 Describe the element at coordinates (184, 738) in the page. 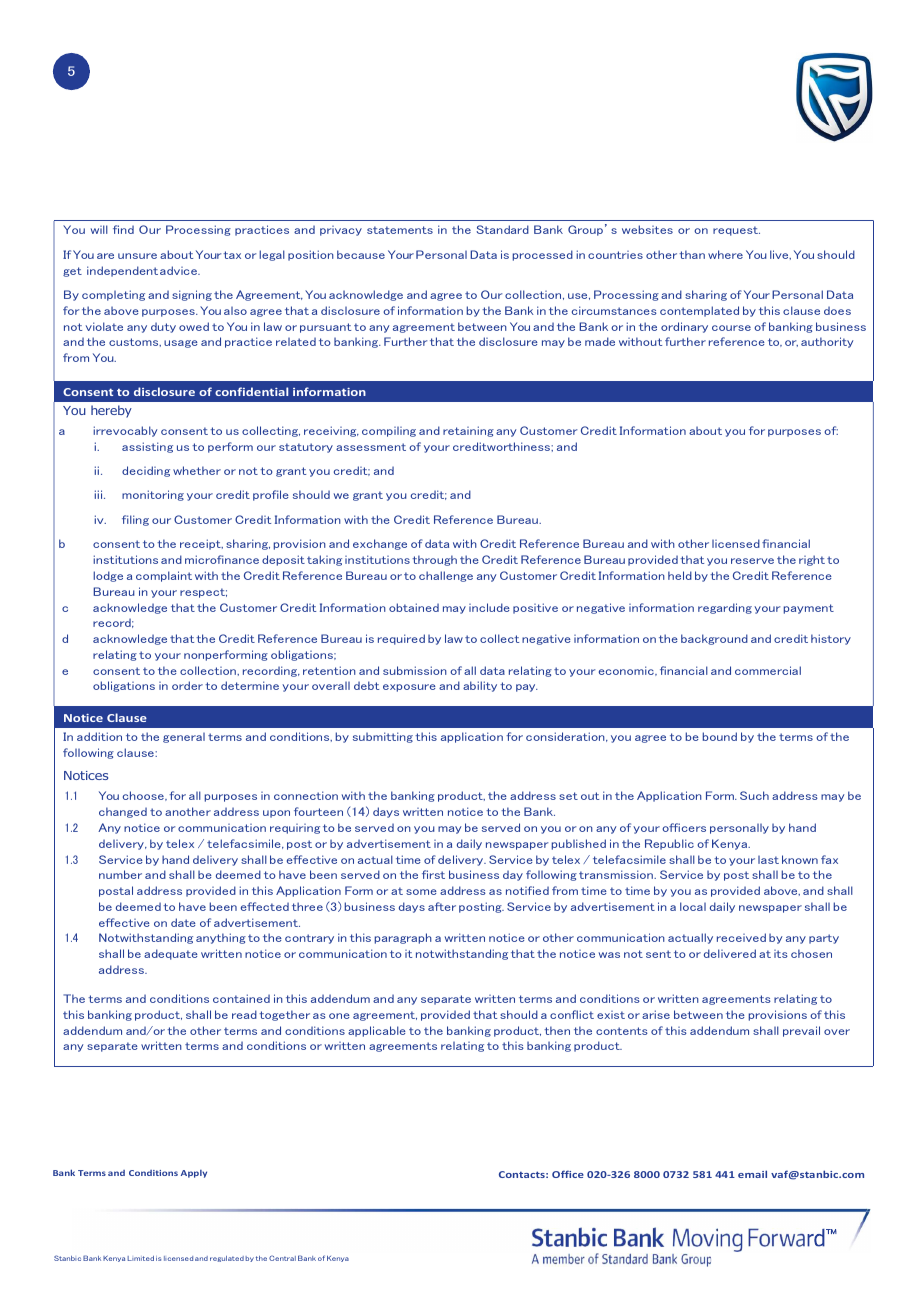

I see `general` at that location.
